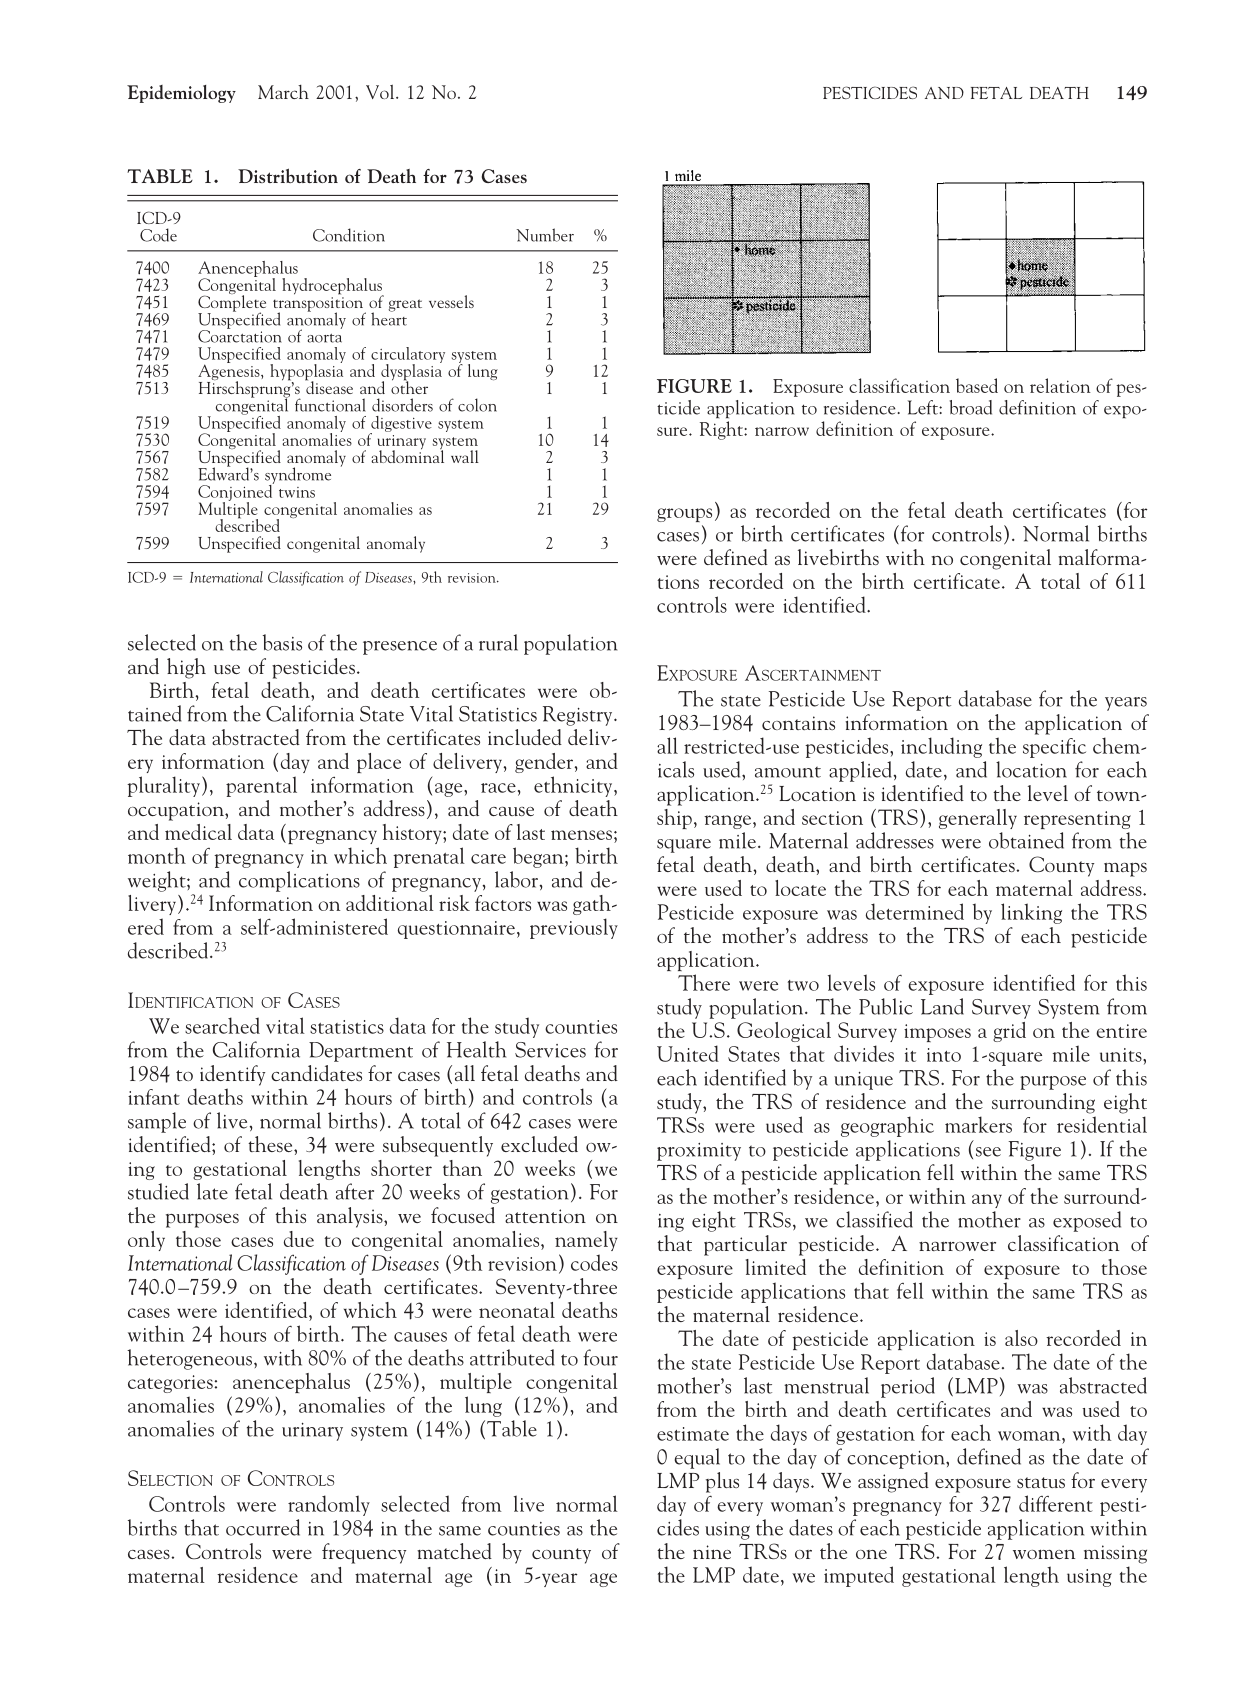  I want to click on based, so click(977, 385).
